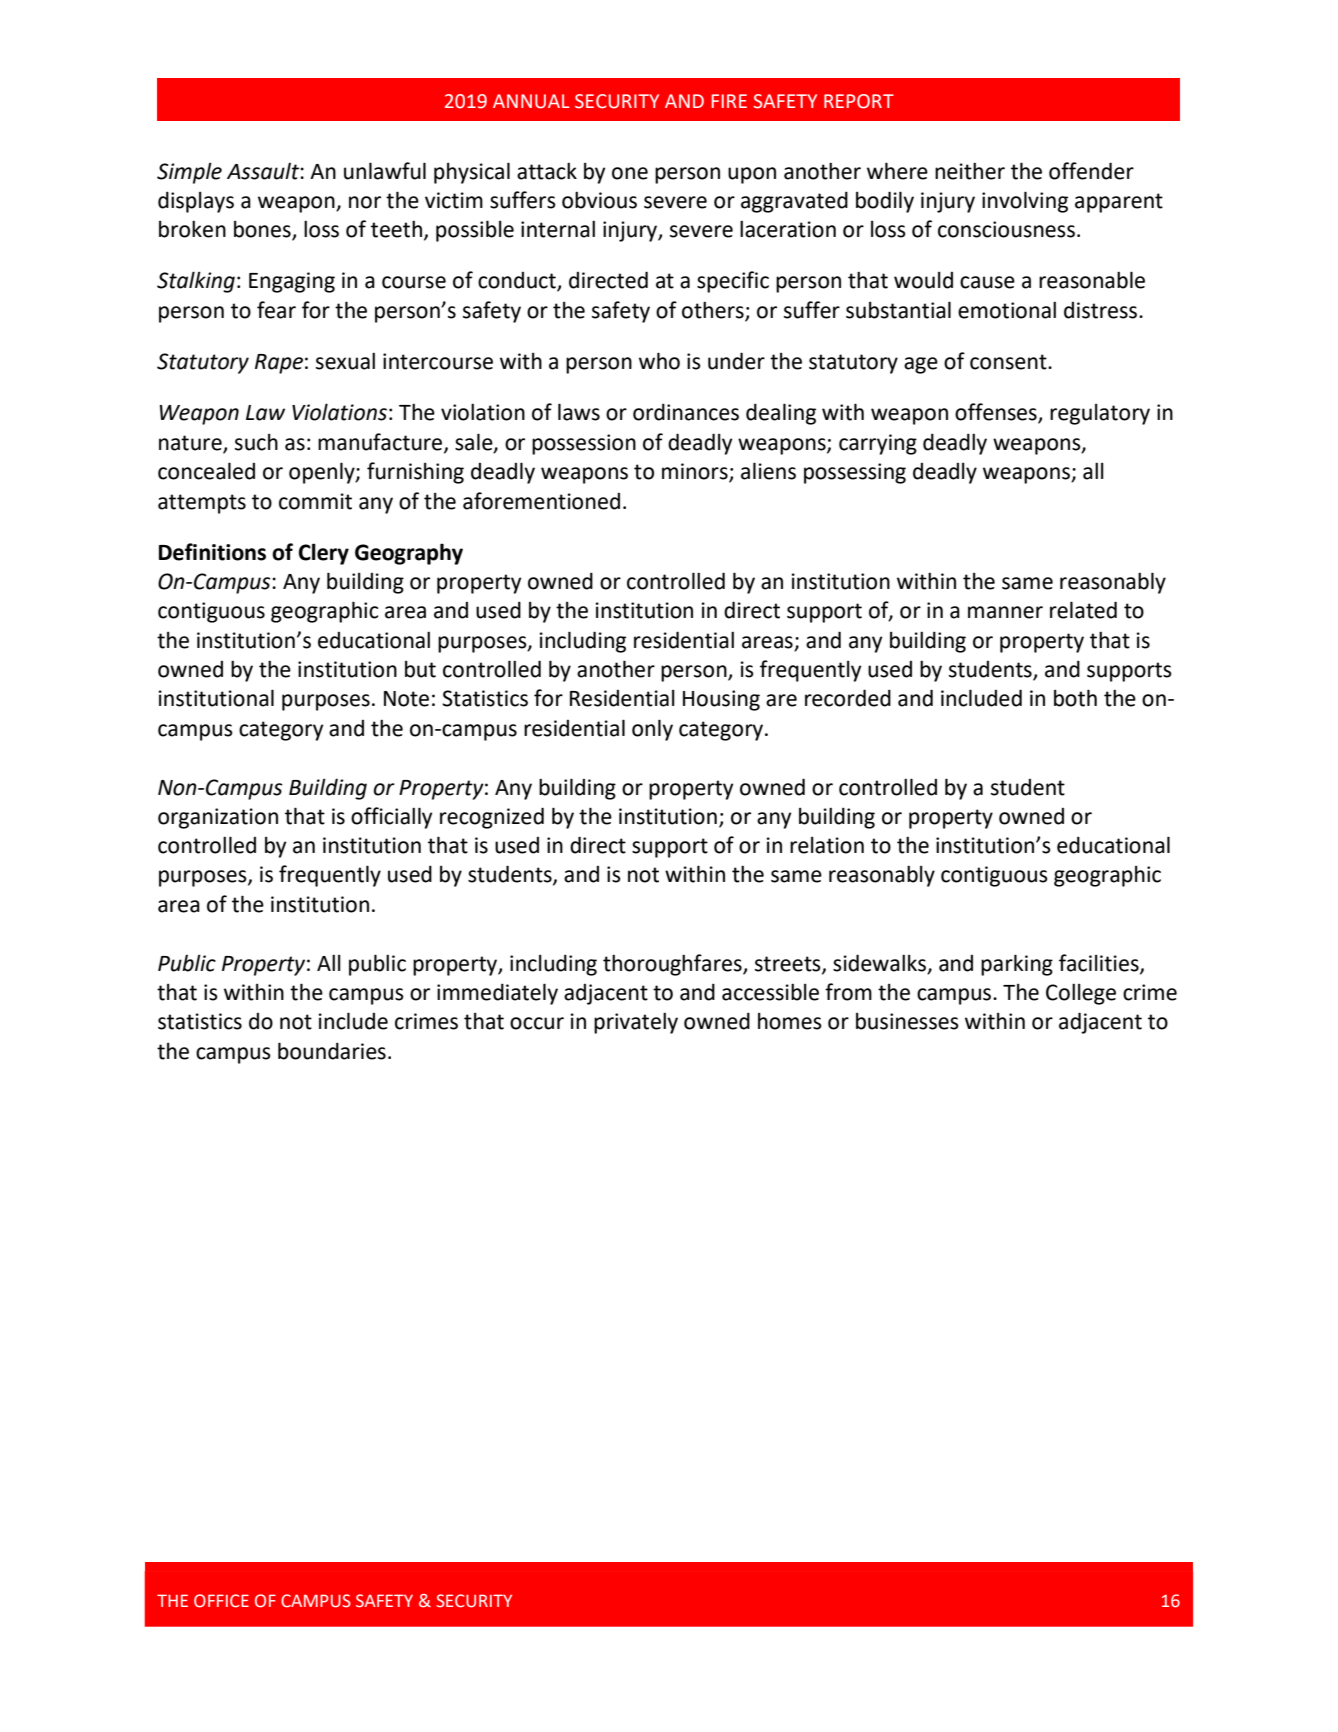  What do you see at coordinates (636, 1023) in the page?
I see `privately` at bounding box center [636, 1023].
